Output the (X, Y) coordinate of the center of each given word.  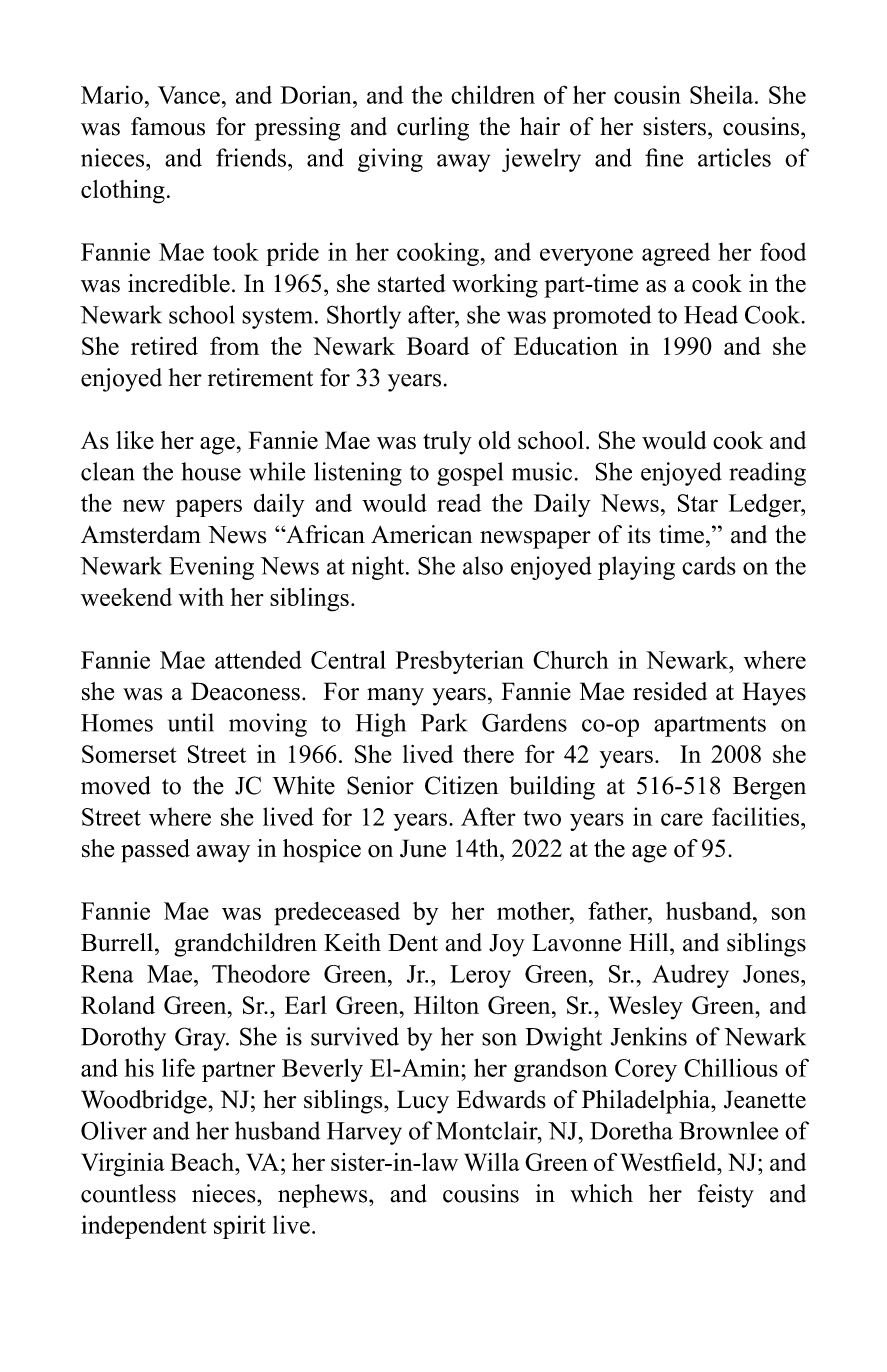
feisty (726, 1196)
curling (433, 129)
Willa (491, 1162)
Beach (203, 1162)
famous (168, 126)
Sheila (723, 94)
